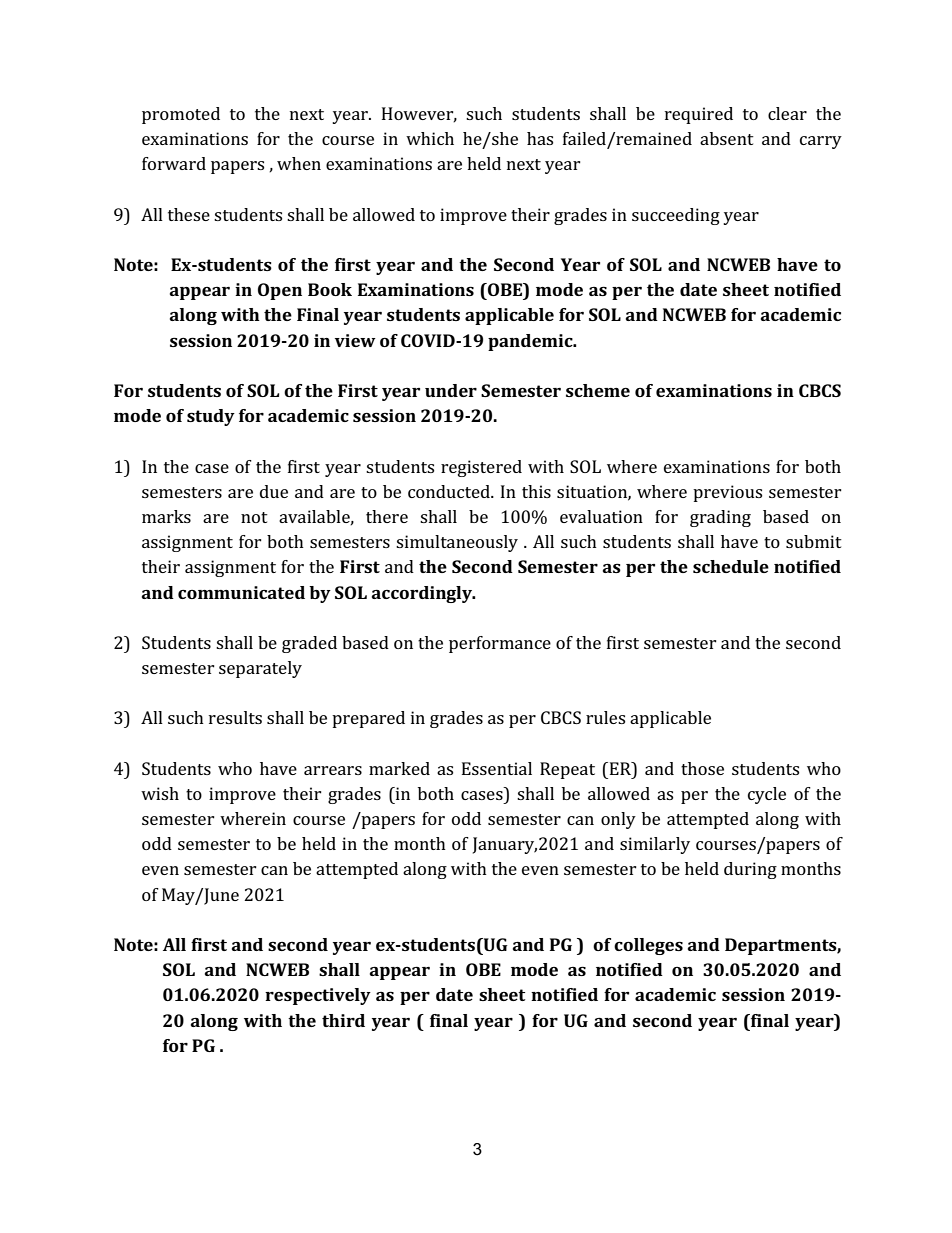  I want to click on has, so click(540, 138).
